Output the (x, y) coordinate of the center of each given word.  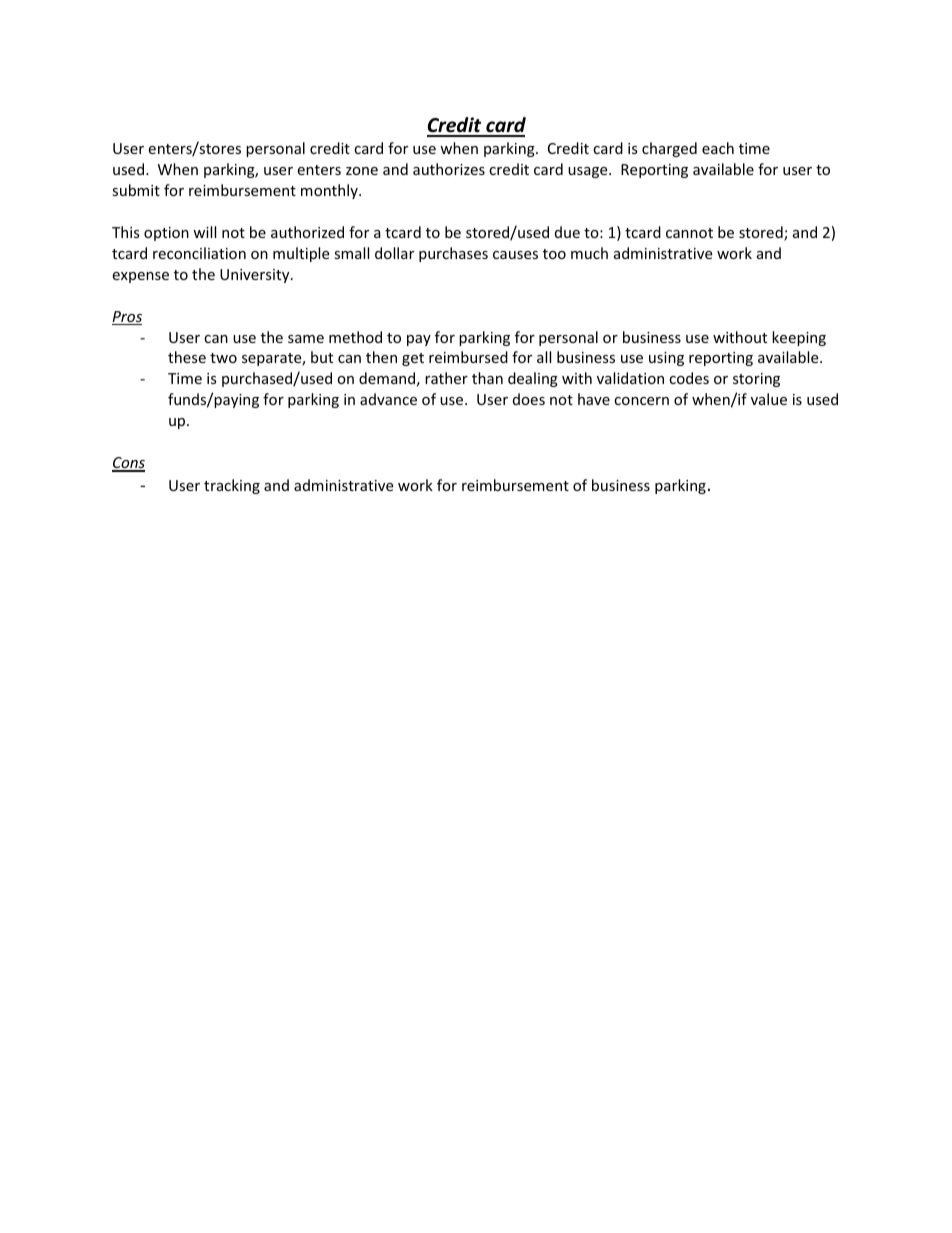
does (529, 399)
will (204, 232)
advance (388, 399)
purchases (453, 254)
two (223, 358)
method (355, 337)
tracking (232, 486)
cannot (689, 233)
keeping (799, 338)
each (718, 148)
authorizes (449, 169)
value (769, 399)
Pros (127, 318)
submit (136, 190)
